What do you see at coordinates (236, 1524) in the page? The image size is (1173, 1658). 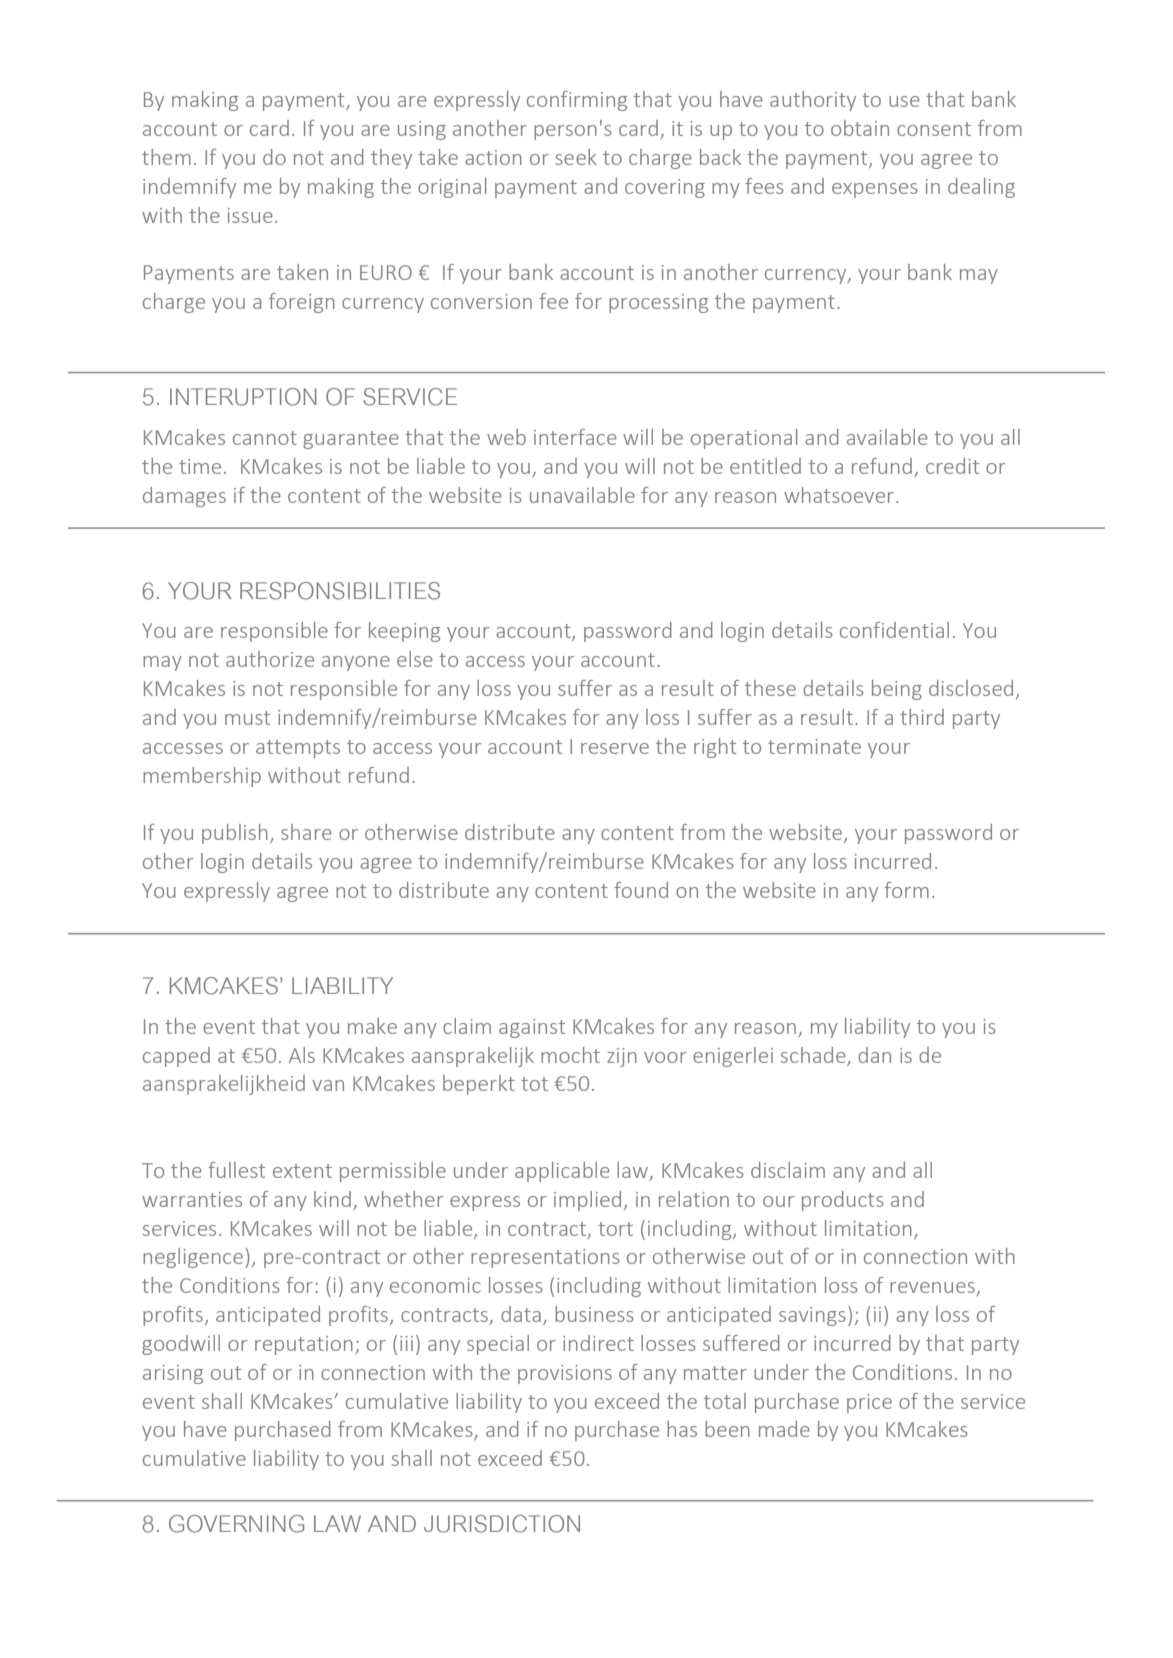 I see `GOVERNING` at bounding box center [236, 1524].
